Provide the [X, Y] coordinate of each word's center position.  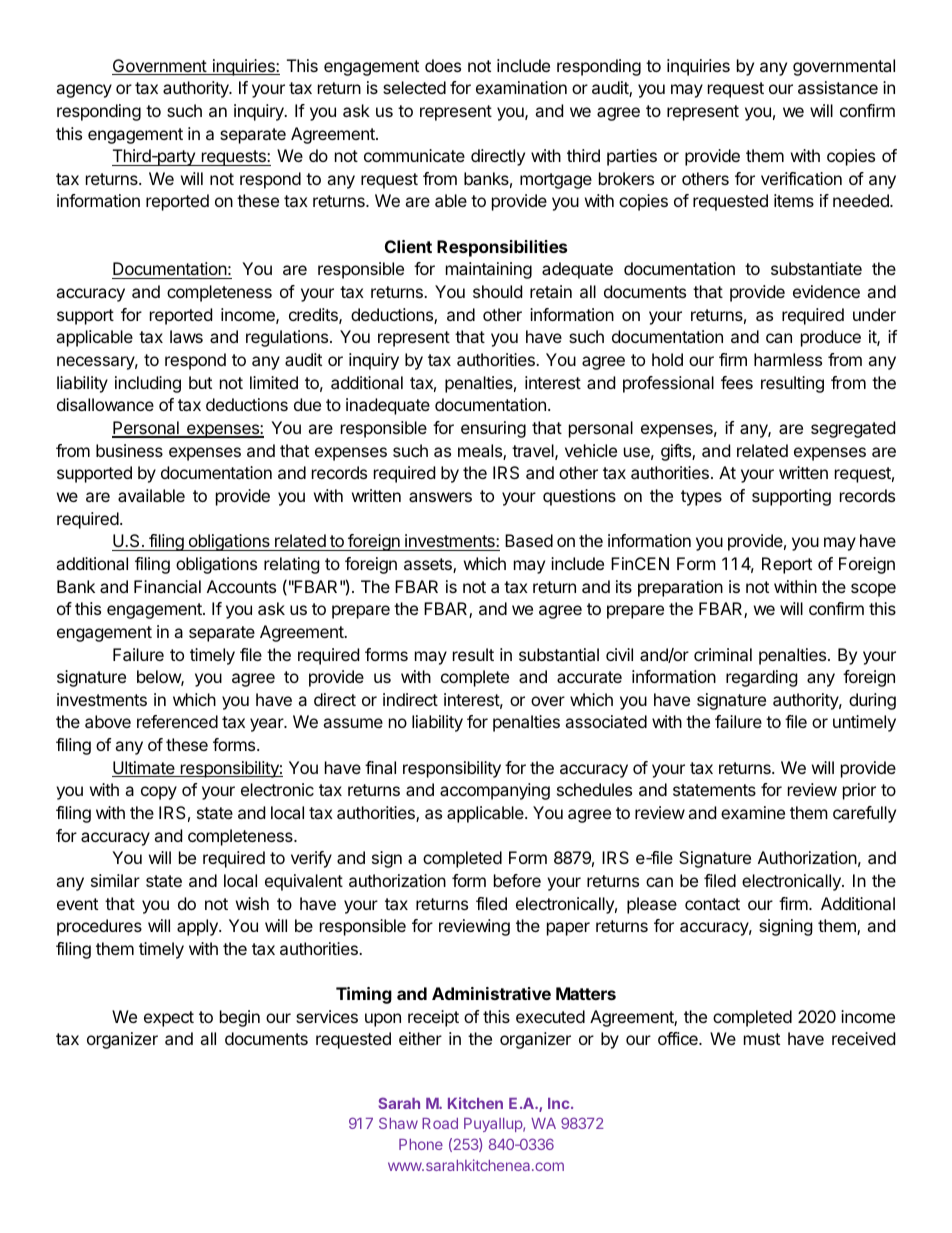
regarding [762, 678]
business [129, 450]
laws [186, 336]
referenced [177, 721]
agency [84, 91]
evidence [826, 291]
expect [169, 1019]
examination [521, 87]
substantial [559, 654]
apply [198, 927]
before [517, 880]
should [497, 291]
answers [440, 497]
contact [712, 904]
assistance [838, 87]
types [701, 498]
